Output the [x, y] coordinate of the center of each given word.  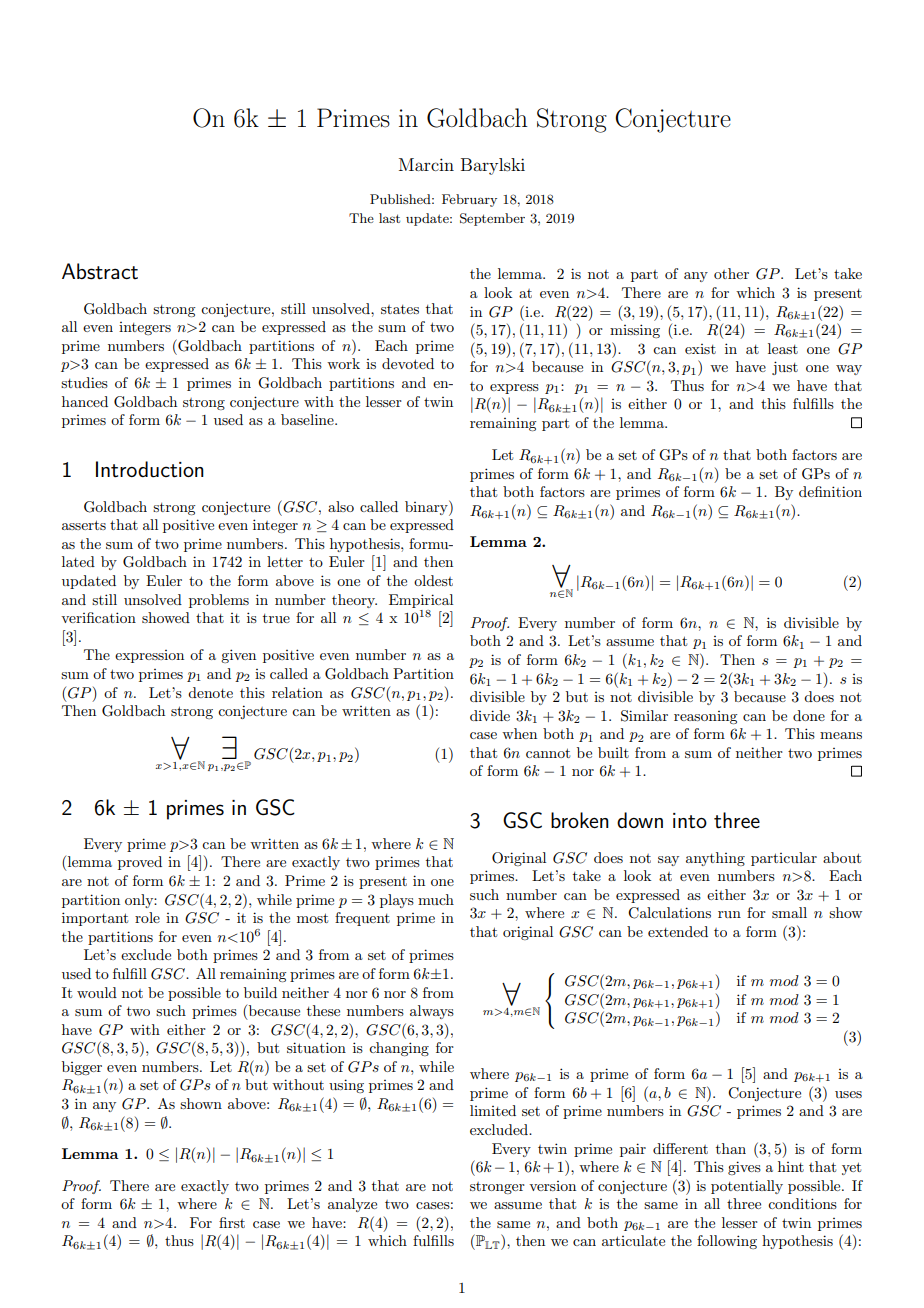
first [232, 1222]
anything [715, 859]
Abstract [100, 271]
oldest [433, 580]
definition [830, 491]
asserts [84, 525]
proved [140, 863]
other [731, 273]
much [436, 899]
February [469, 200]
